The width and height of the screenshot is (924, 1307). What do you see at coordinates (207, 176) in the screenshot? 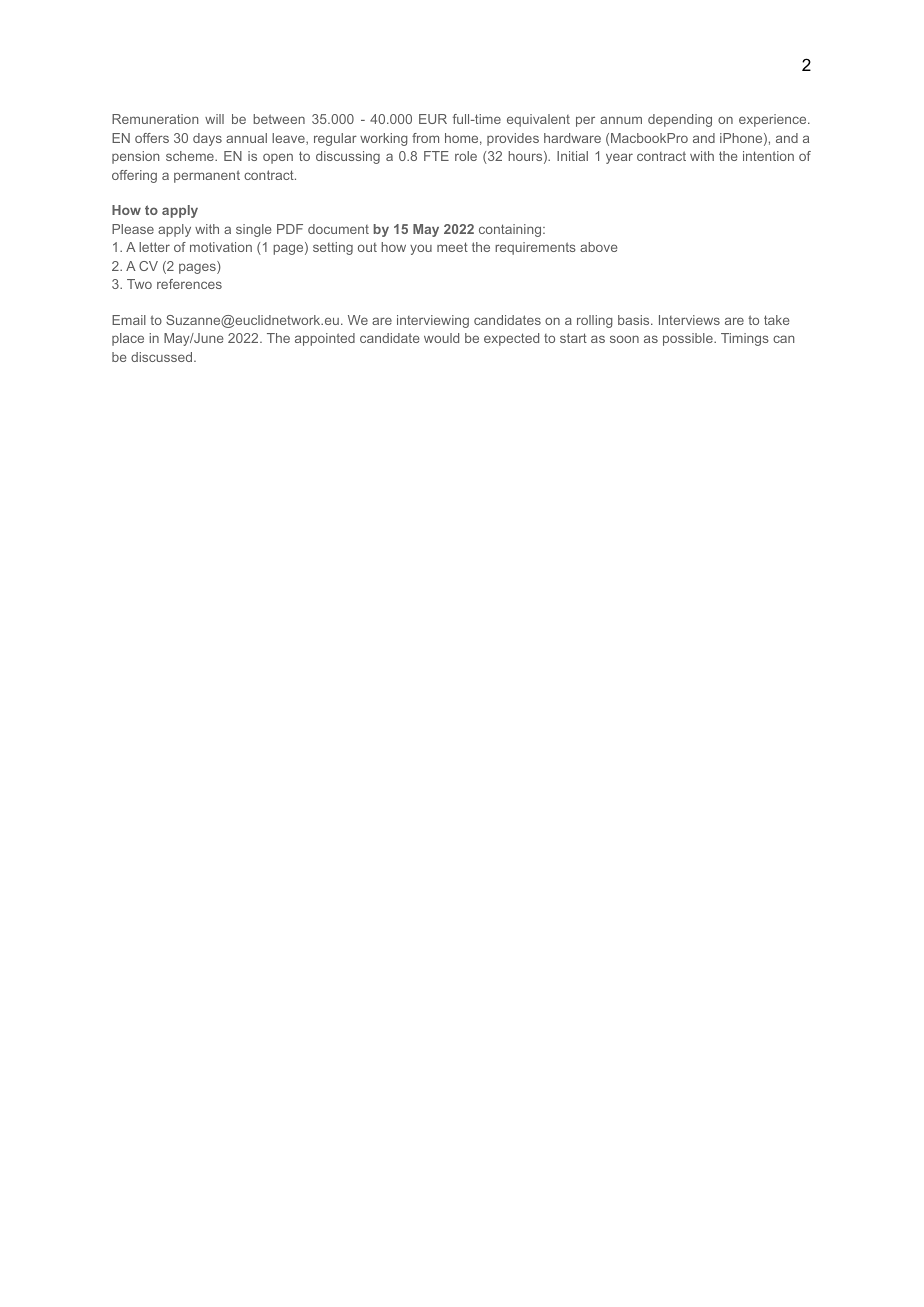
I see `permanent` at bounding box center [207, 176].
